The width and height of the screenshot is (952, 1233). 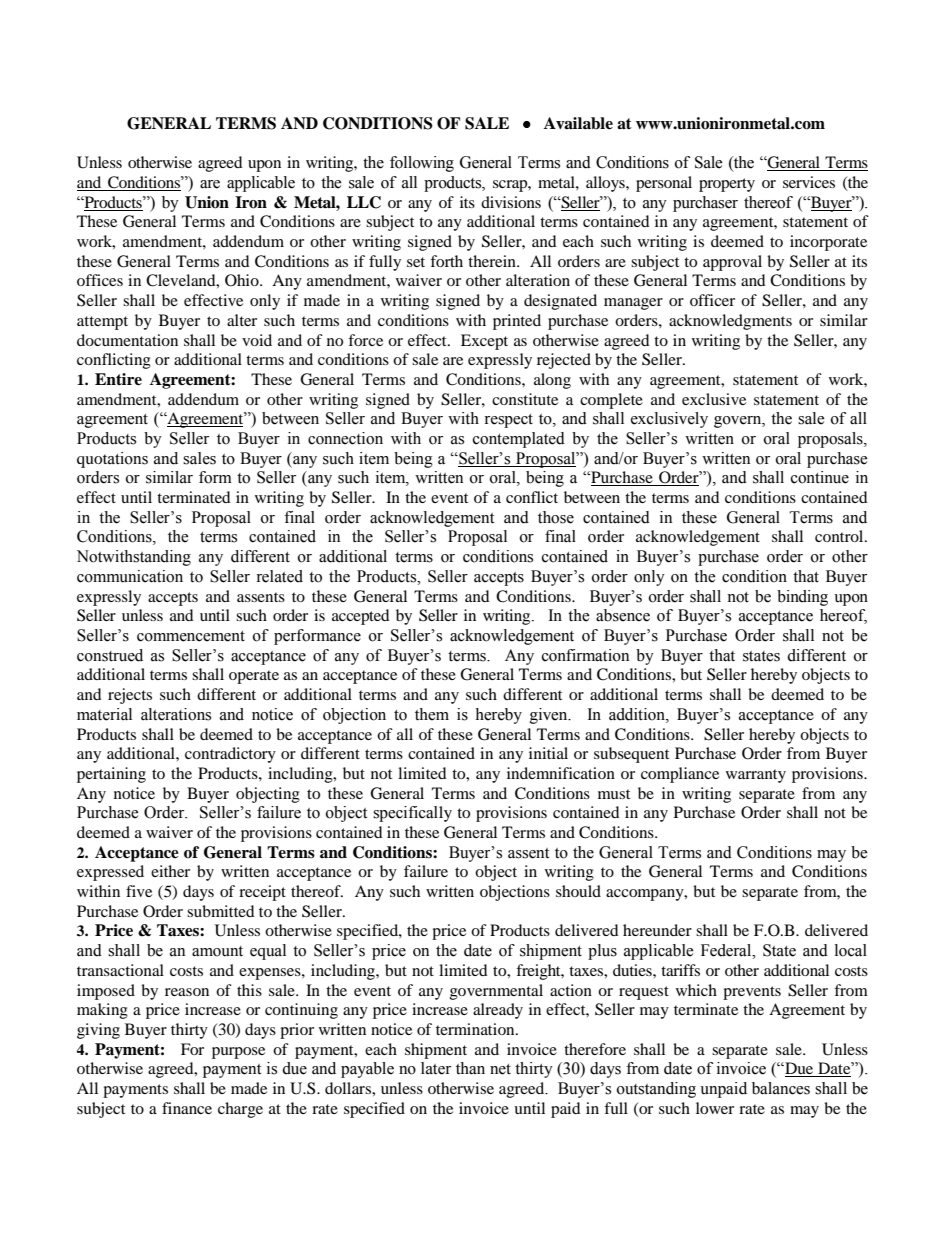 I want to click on warranty, so click(x=756, y=776).
